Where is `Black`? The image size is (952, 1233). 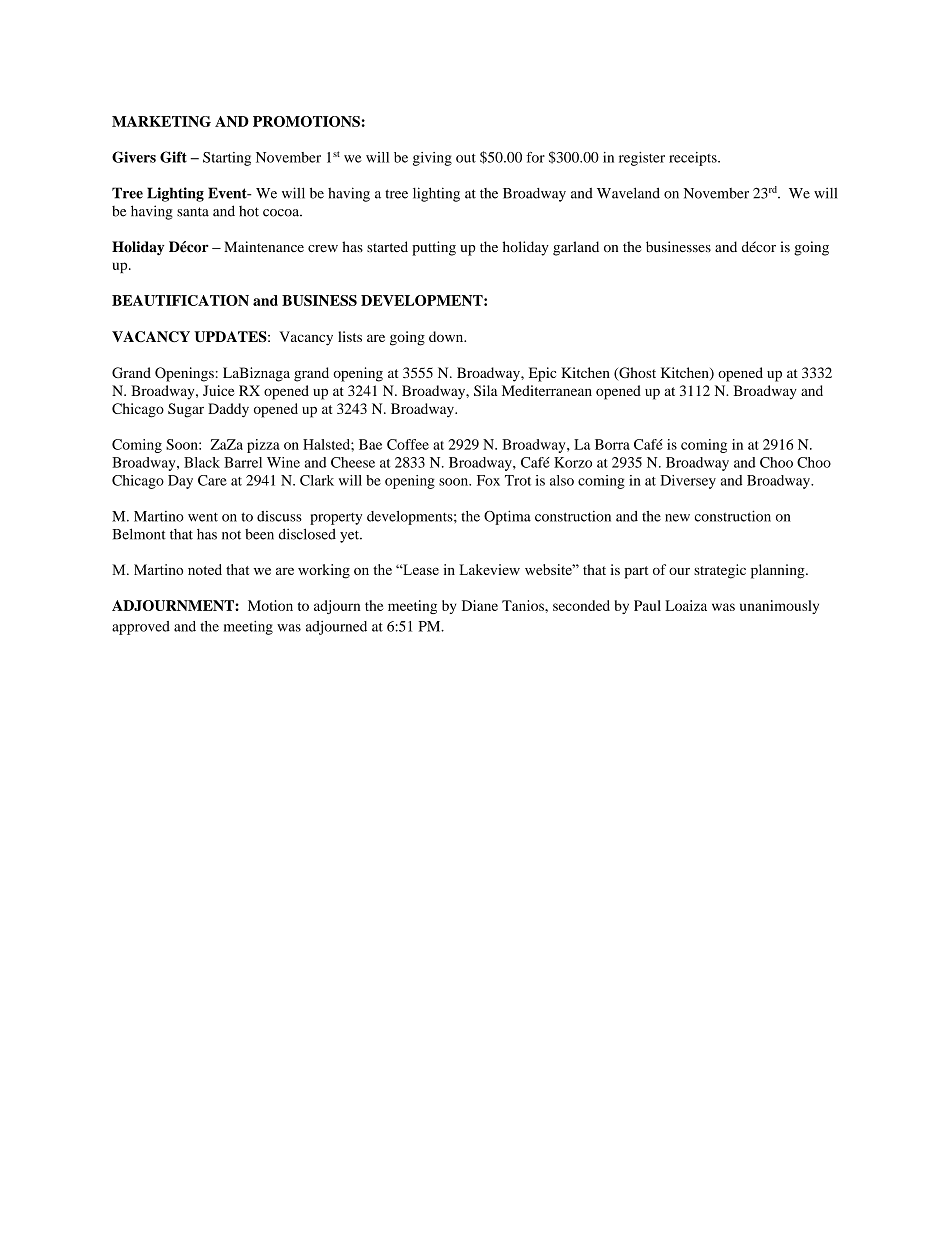
Black is located at coordinates (202, 462).
